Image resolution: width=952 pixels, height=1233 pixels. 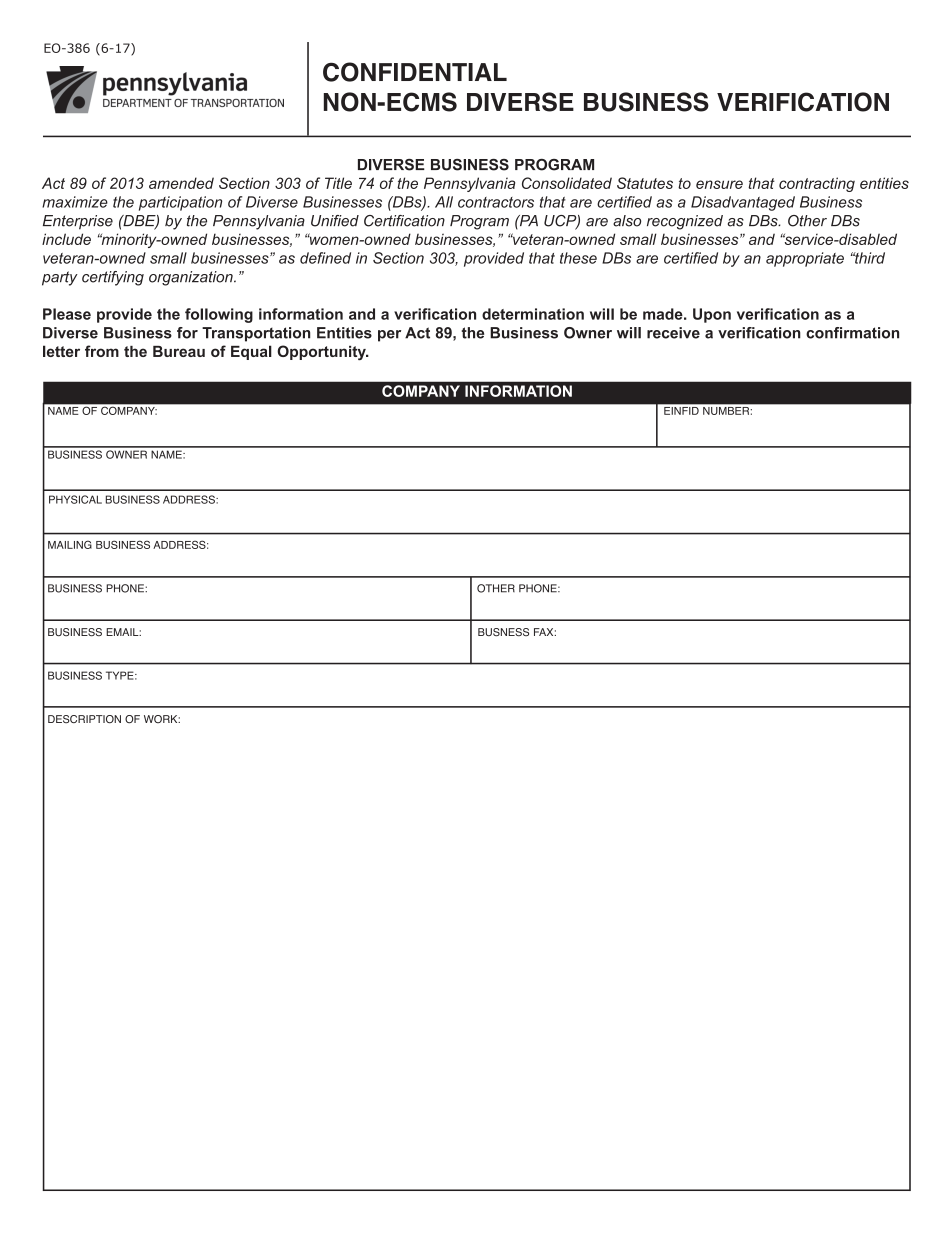 I want to click on contracting, so click(x=817, y=184).
